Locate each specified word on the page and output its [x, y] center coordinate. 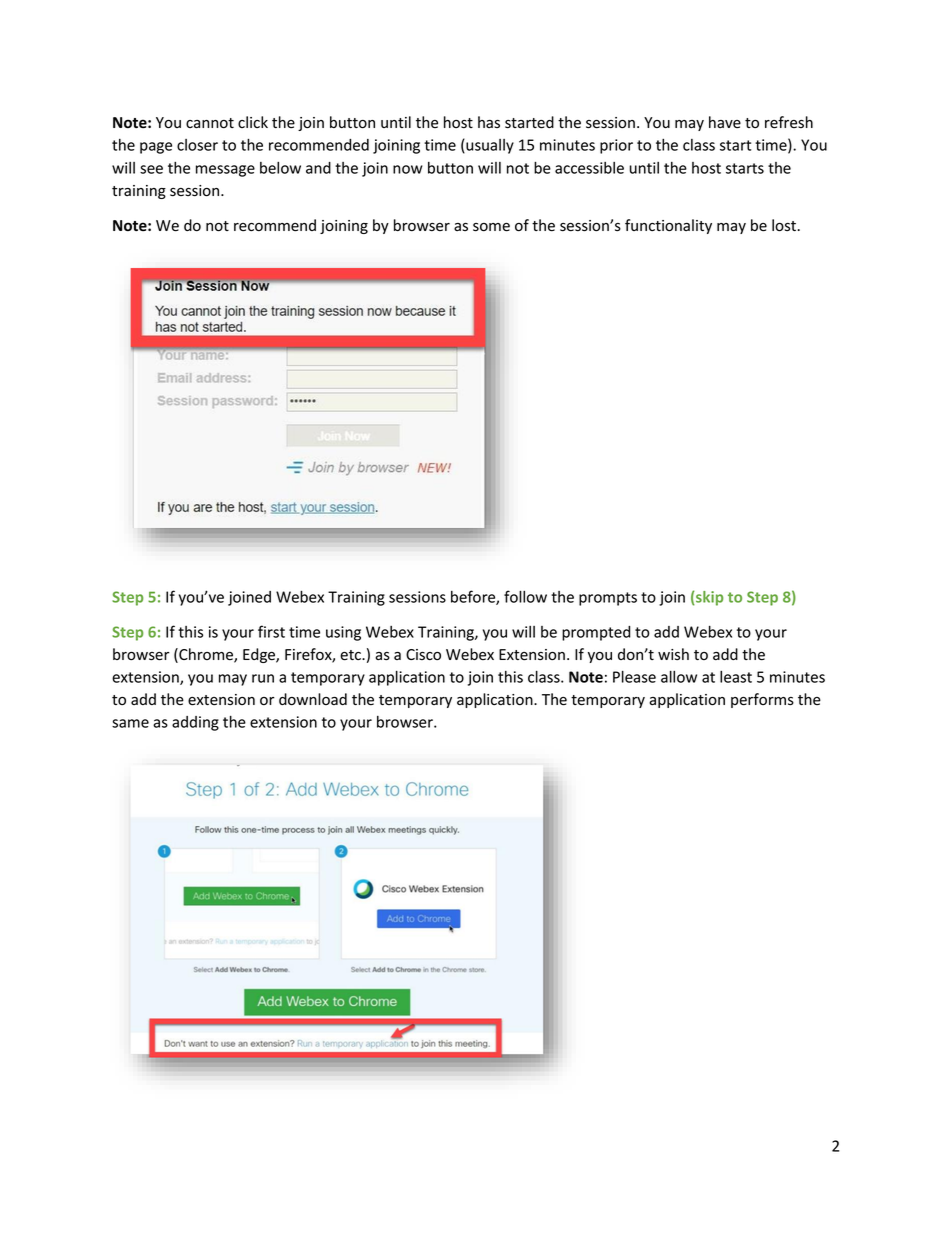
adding [195, 723]
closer [197, 145]
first [271, 631]
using [343, 633]
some [491, 227]
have [725, 122]
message [225, 171]
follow [525, 596]
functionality [668, 226]
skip [708, 598]
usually [489, 146]
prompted [596, 633]
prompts [608, 599]
